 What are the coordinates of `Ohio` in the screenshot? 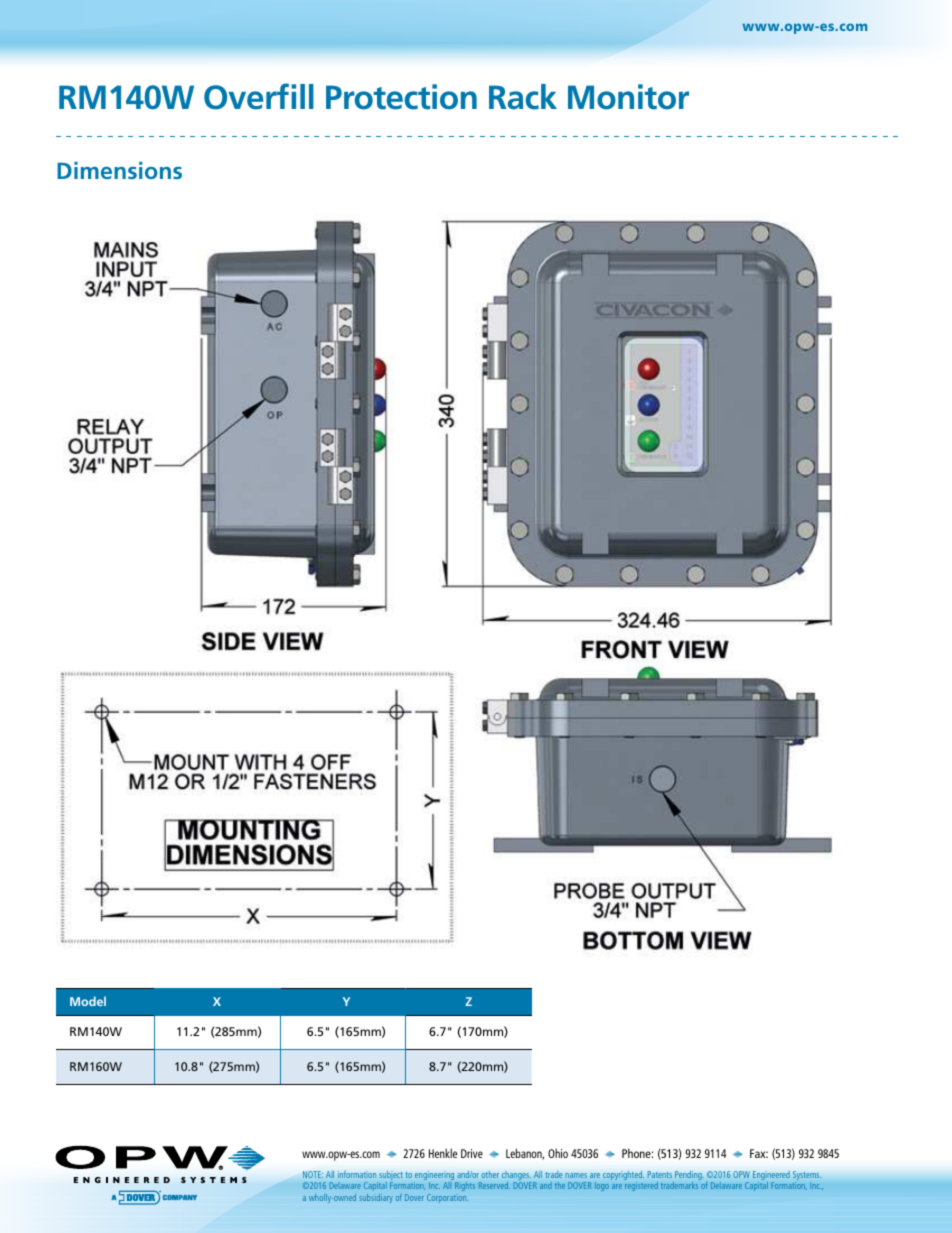 It's located at (558, 1153).
